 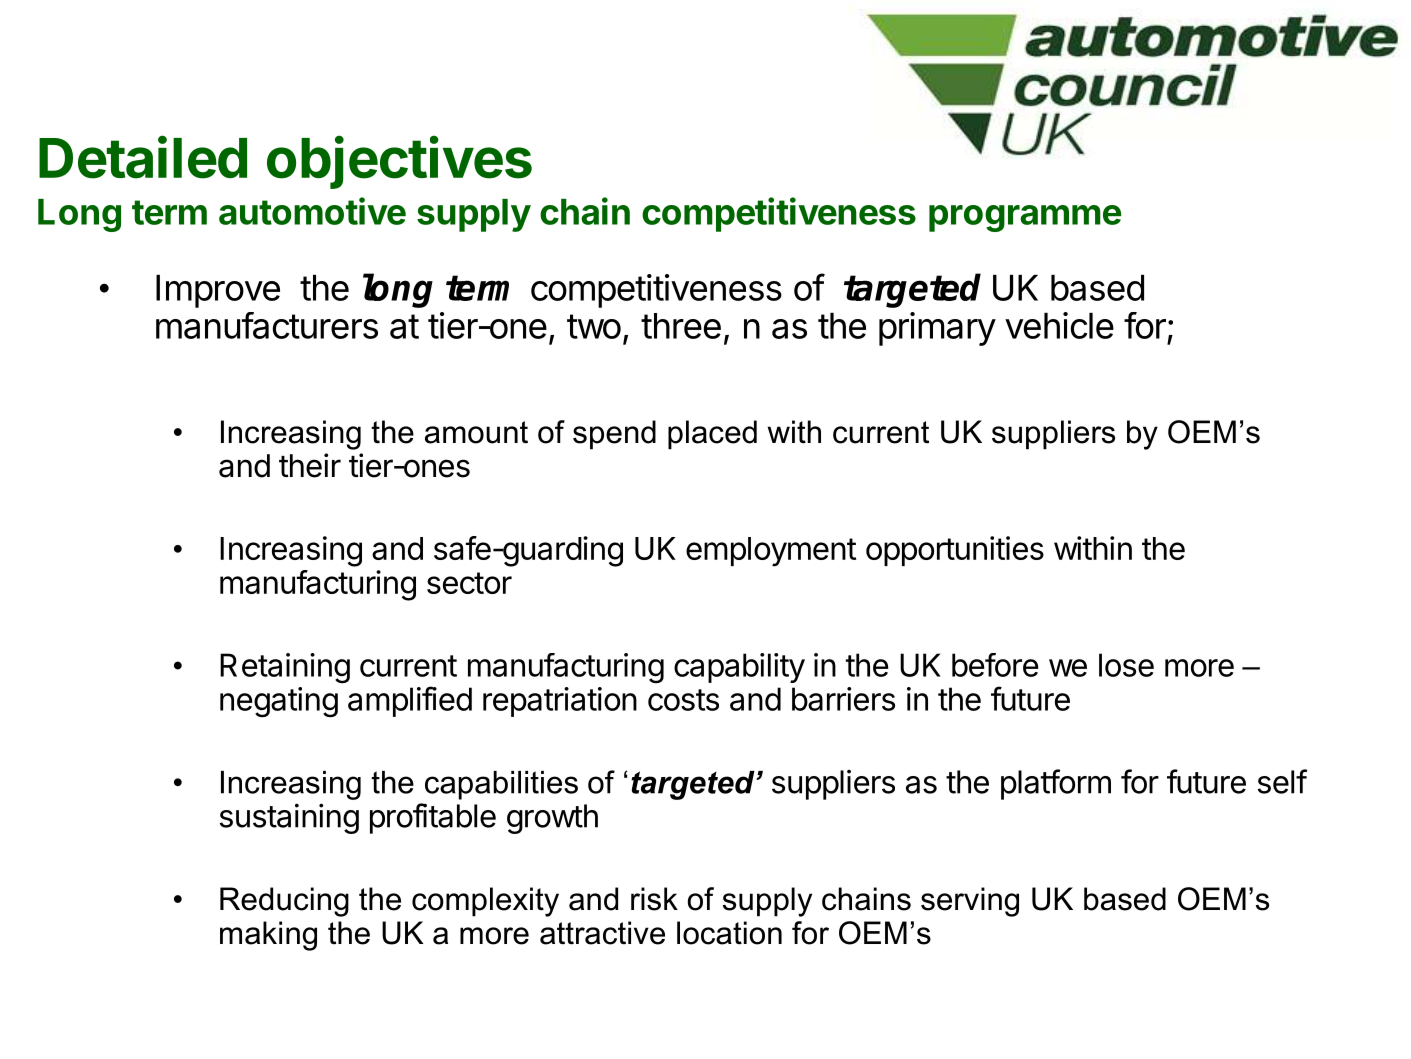 What do you see at coordinates (955, 551) in the page?
I see `opportunities` at bounding box center [955, 551].
